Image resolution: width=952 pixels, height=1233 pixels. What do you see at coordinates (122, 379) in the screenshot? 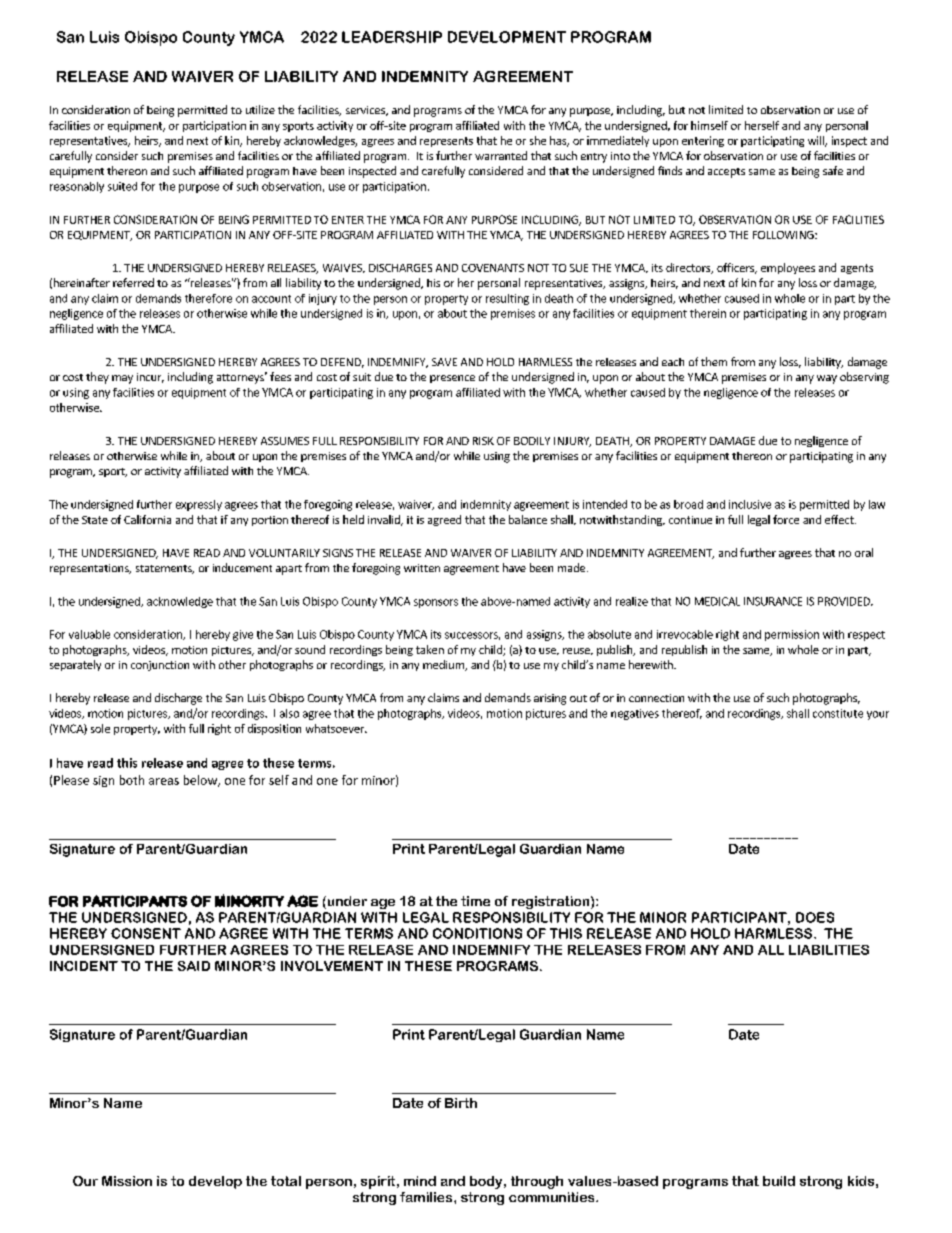
I see `may` at bounding box center [122, 379].
